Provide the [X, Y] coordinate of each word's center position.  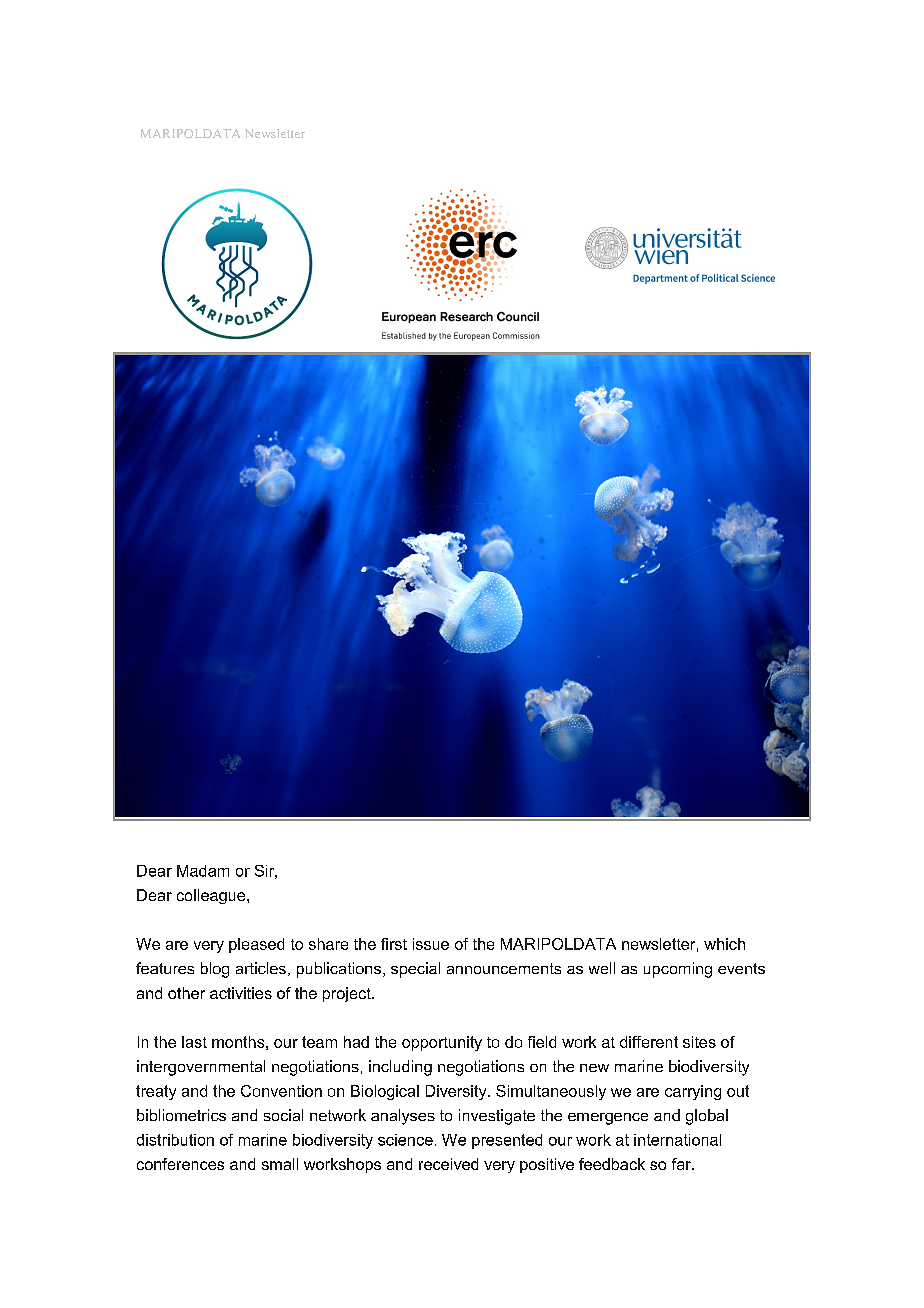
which [724, 944]
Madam [203, 871]
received [448, 1164]
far [682, 1164]
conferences [180, 1164]
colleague [212, 896]
